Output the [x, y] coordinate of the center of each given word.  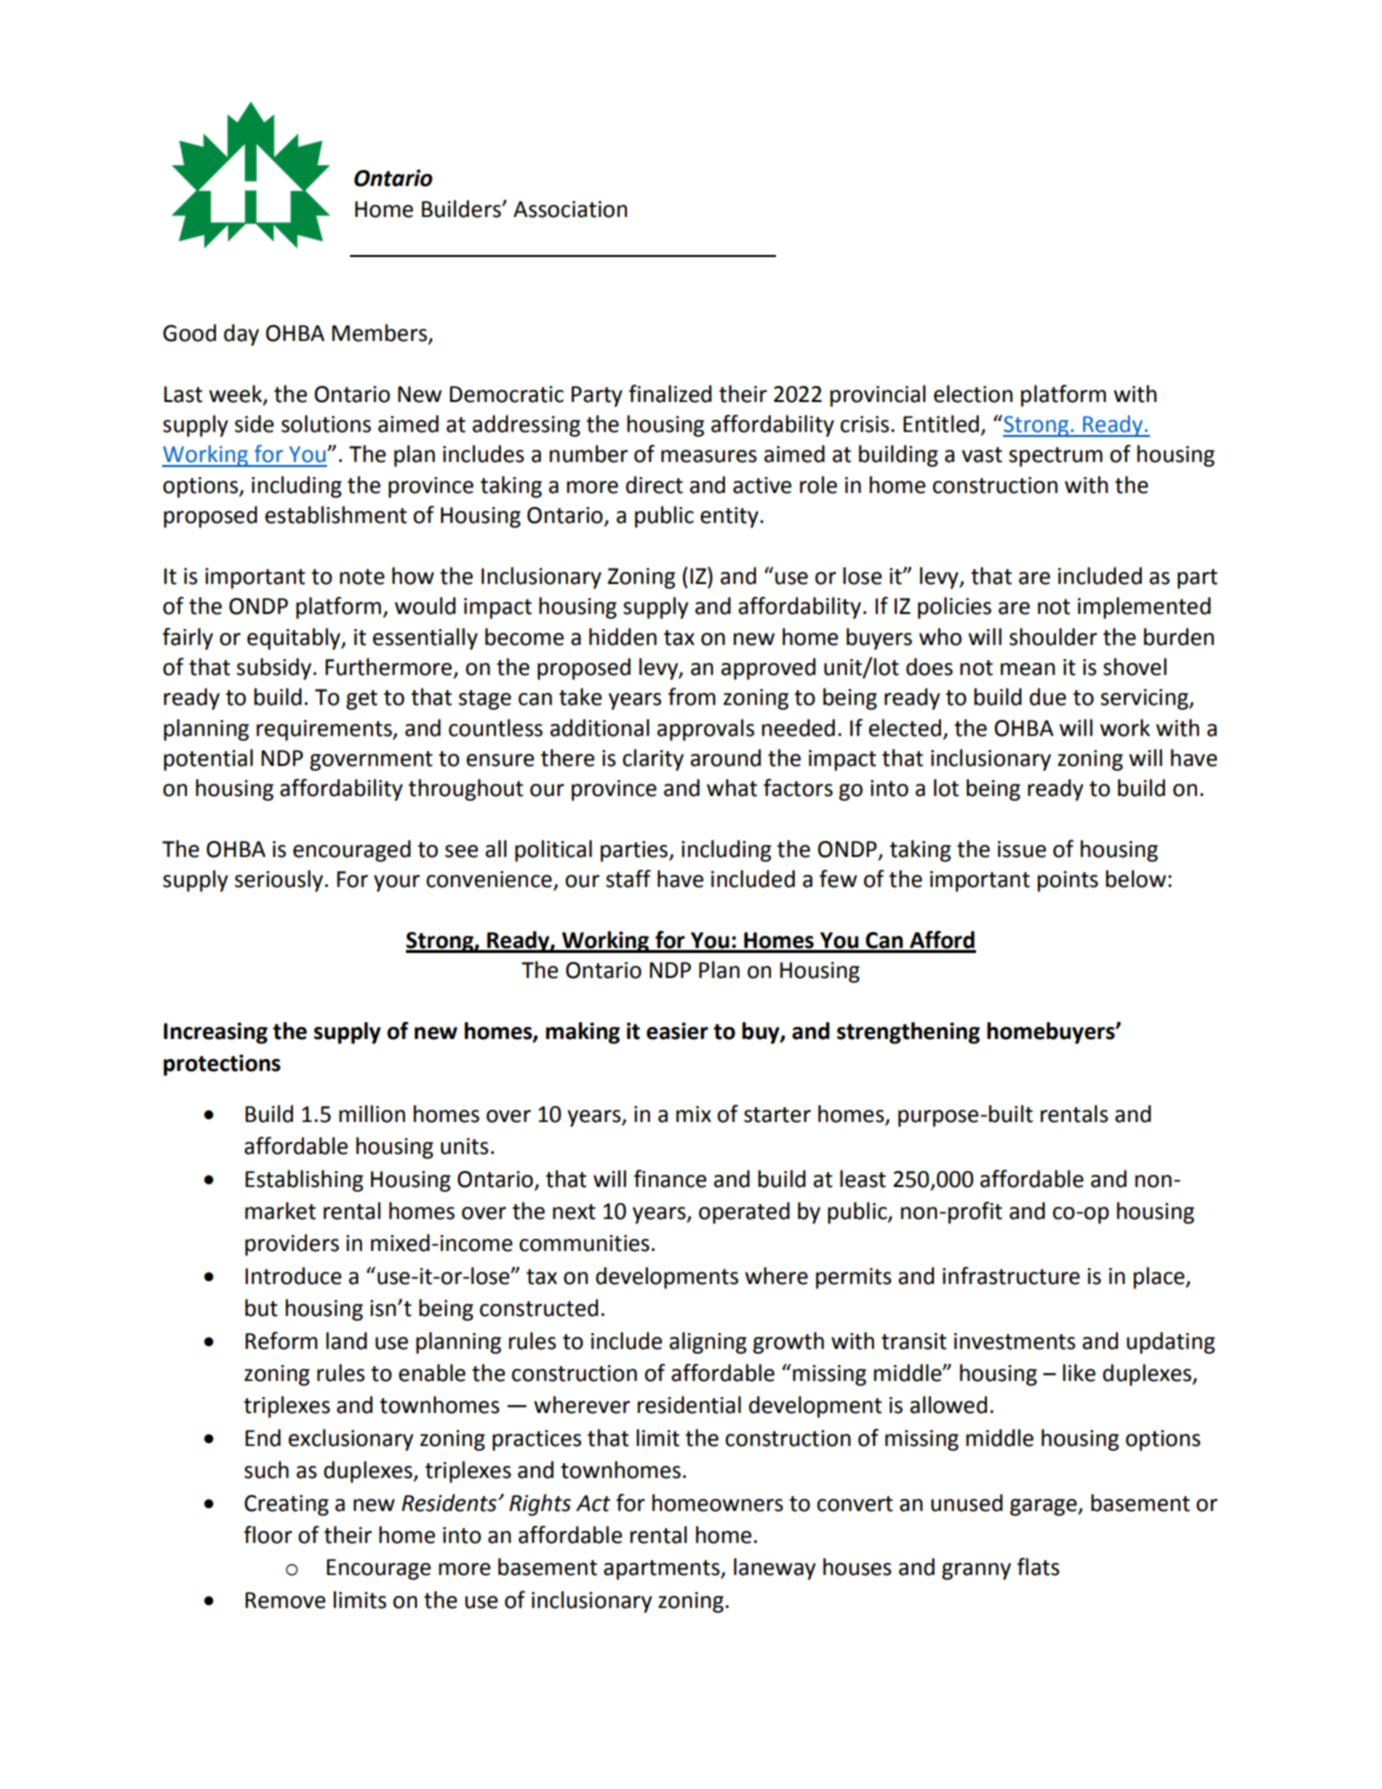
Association [570, 209]
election [973, 394]
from [692, 697]
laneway [775, 1569]
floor [268, 1535]
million [372, 1114]
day [241, 335]
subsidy [275, 669]
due [1047, 697]
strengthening [908, 1033]
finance [670, 1179]
